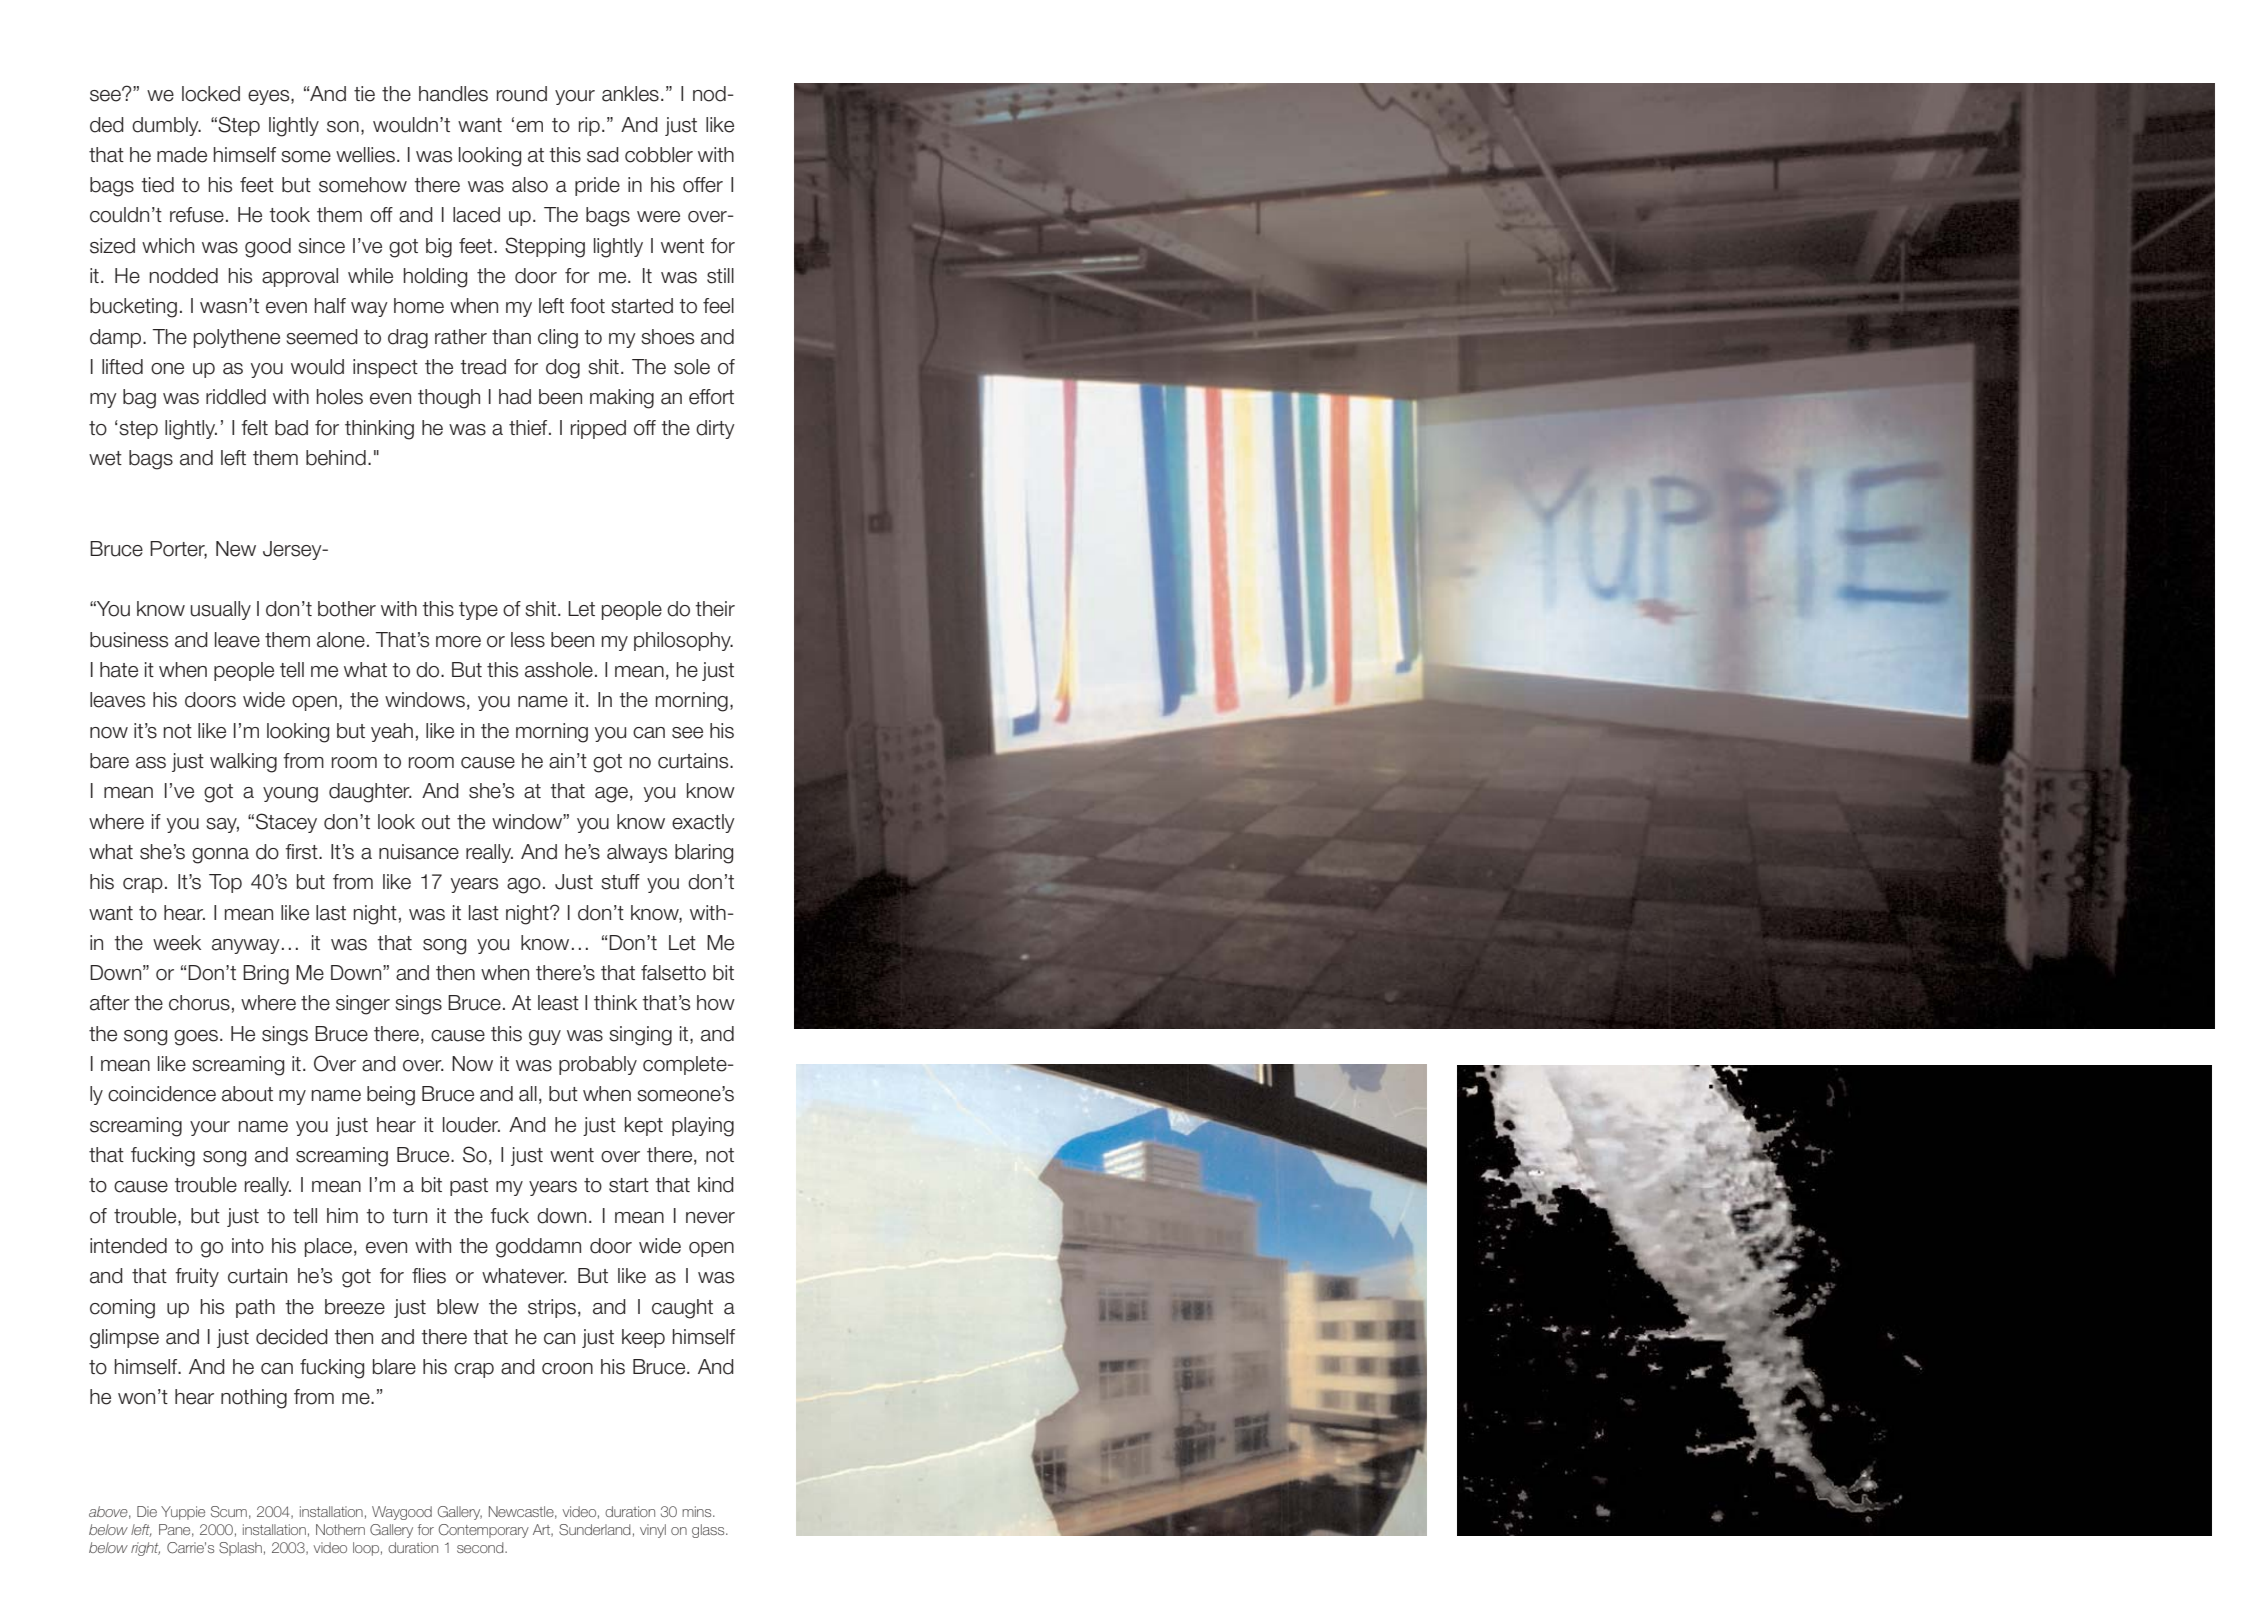 This page has height=1618, width=2260. What do you see at coordinates (128, 1246) in the page?
I see `intended` at bounding box center [128, 1246].
